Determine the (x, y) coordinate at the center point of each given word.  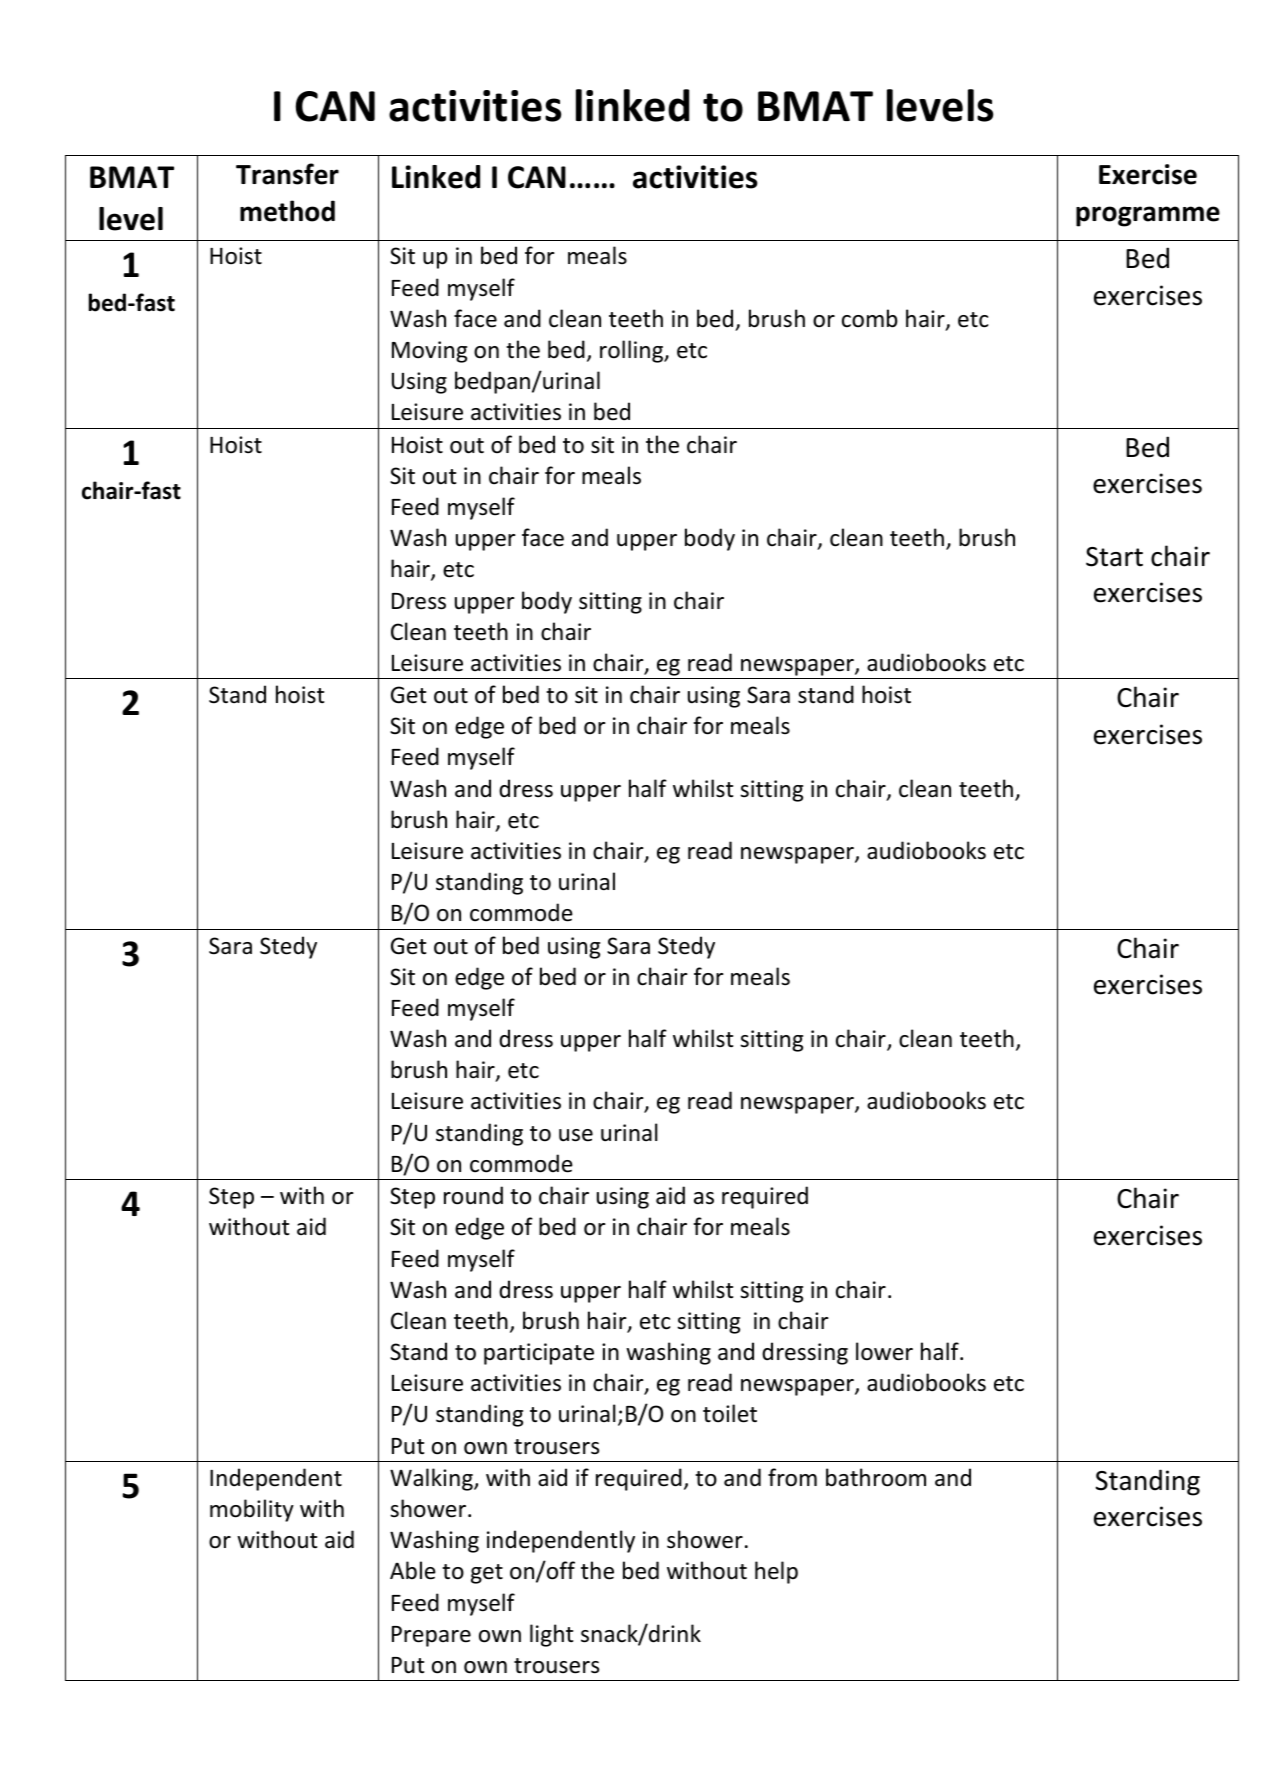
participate (539, 1354)
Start (1114, 557)
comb (870, 318)
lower (884, 1351)
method (287, 211)
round (473, 1195)
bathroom (876, 1477)
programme (1148, 216)
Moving (429, 352)
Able (413, 1570)
